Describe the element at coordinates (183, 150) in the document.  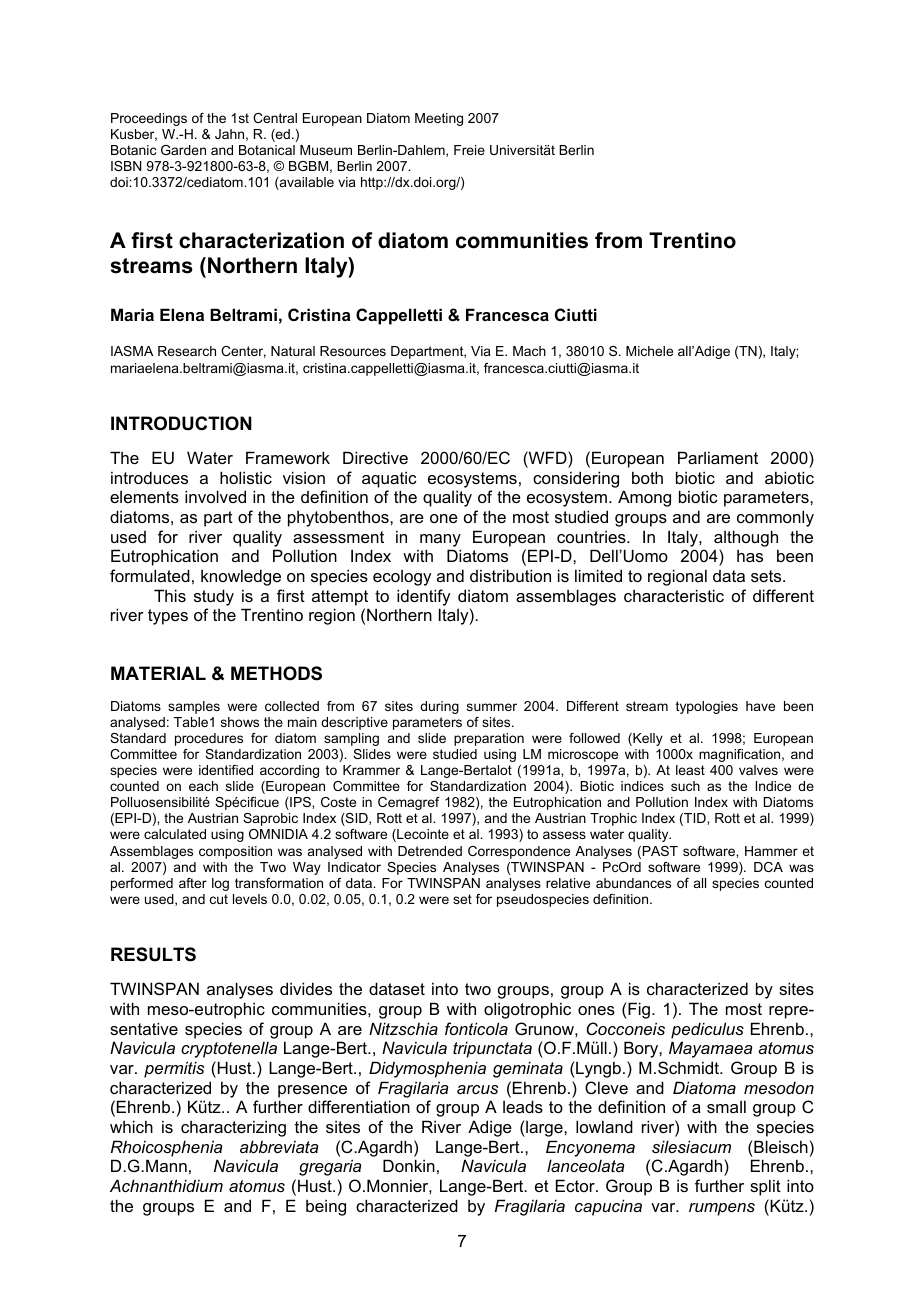
I see `Garden` at that location.
